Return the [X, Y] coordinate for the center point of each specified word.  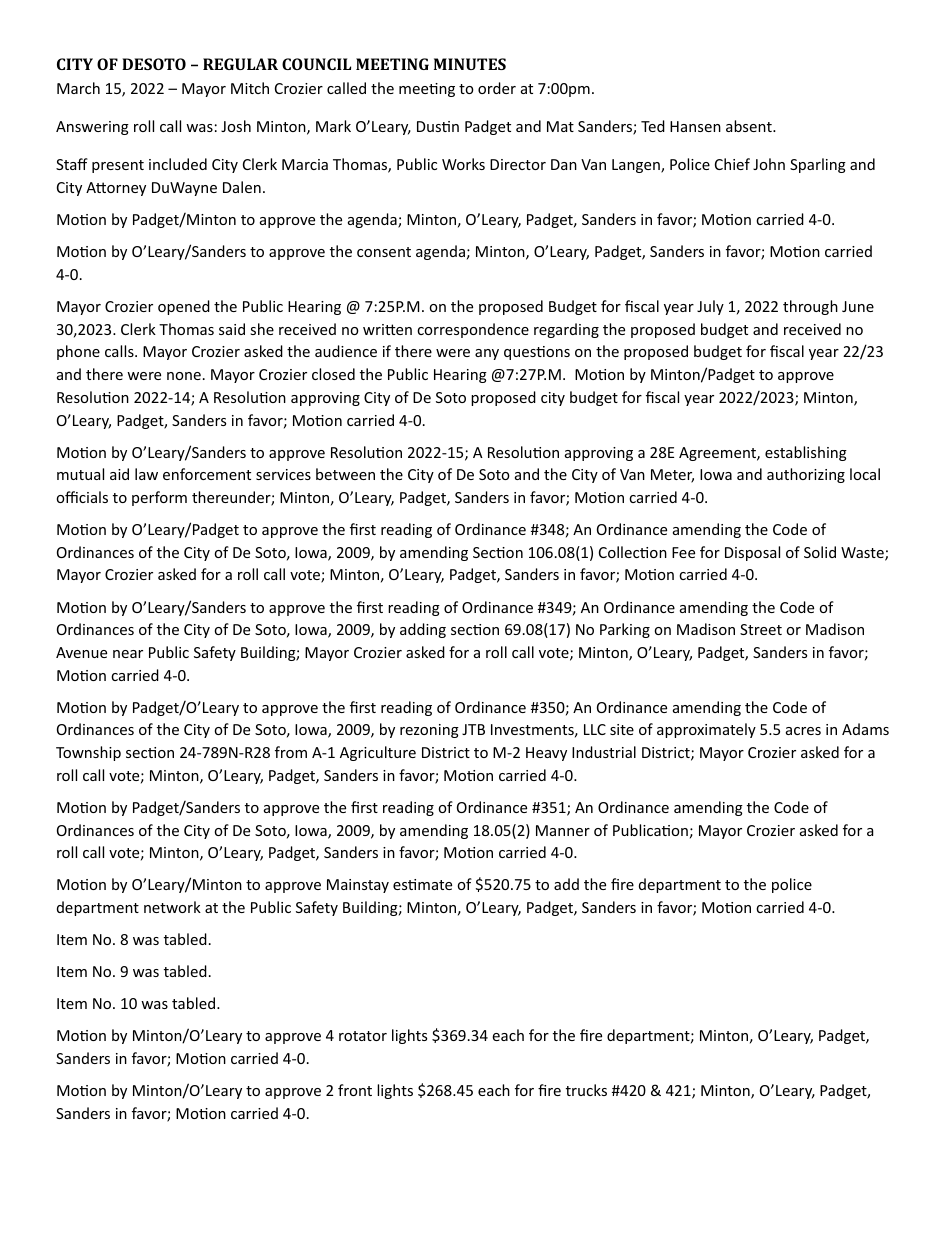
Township [88, 753]
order [497, 88]
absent [750, 126]
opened [184, 307]
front [355, 1090]
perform [159, 498]
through [810, 307]
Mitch [250, 88]
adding [423, 630]
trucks [586, 1090]
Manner [563, 830]
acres [803, 731]
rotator [363, 1036]
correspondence [473, 330]
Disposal [752, 553]
